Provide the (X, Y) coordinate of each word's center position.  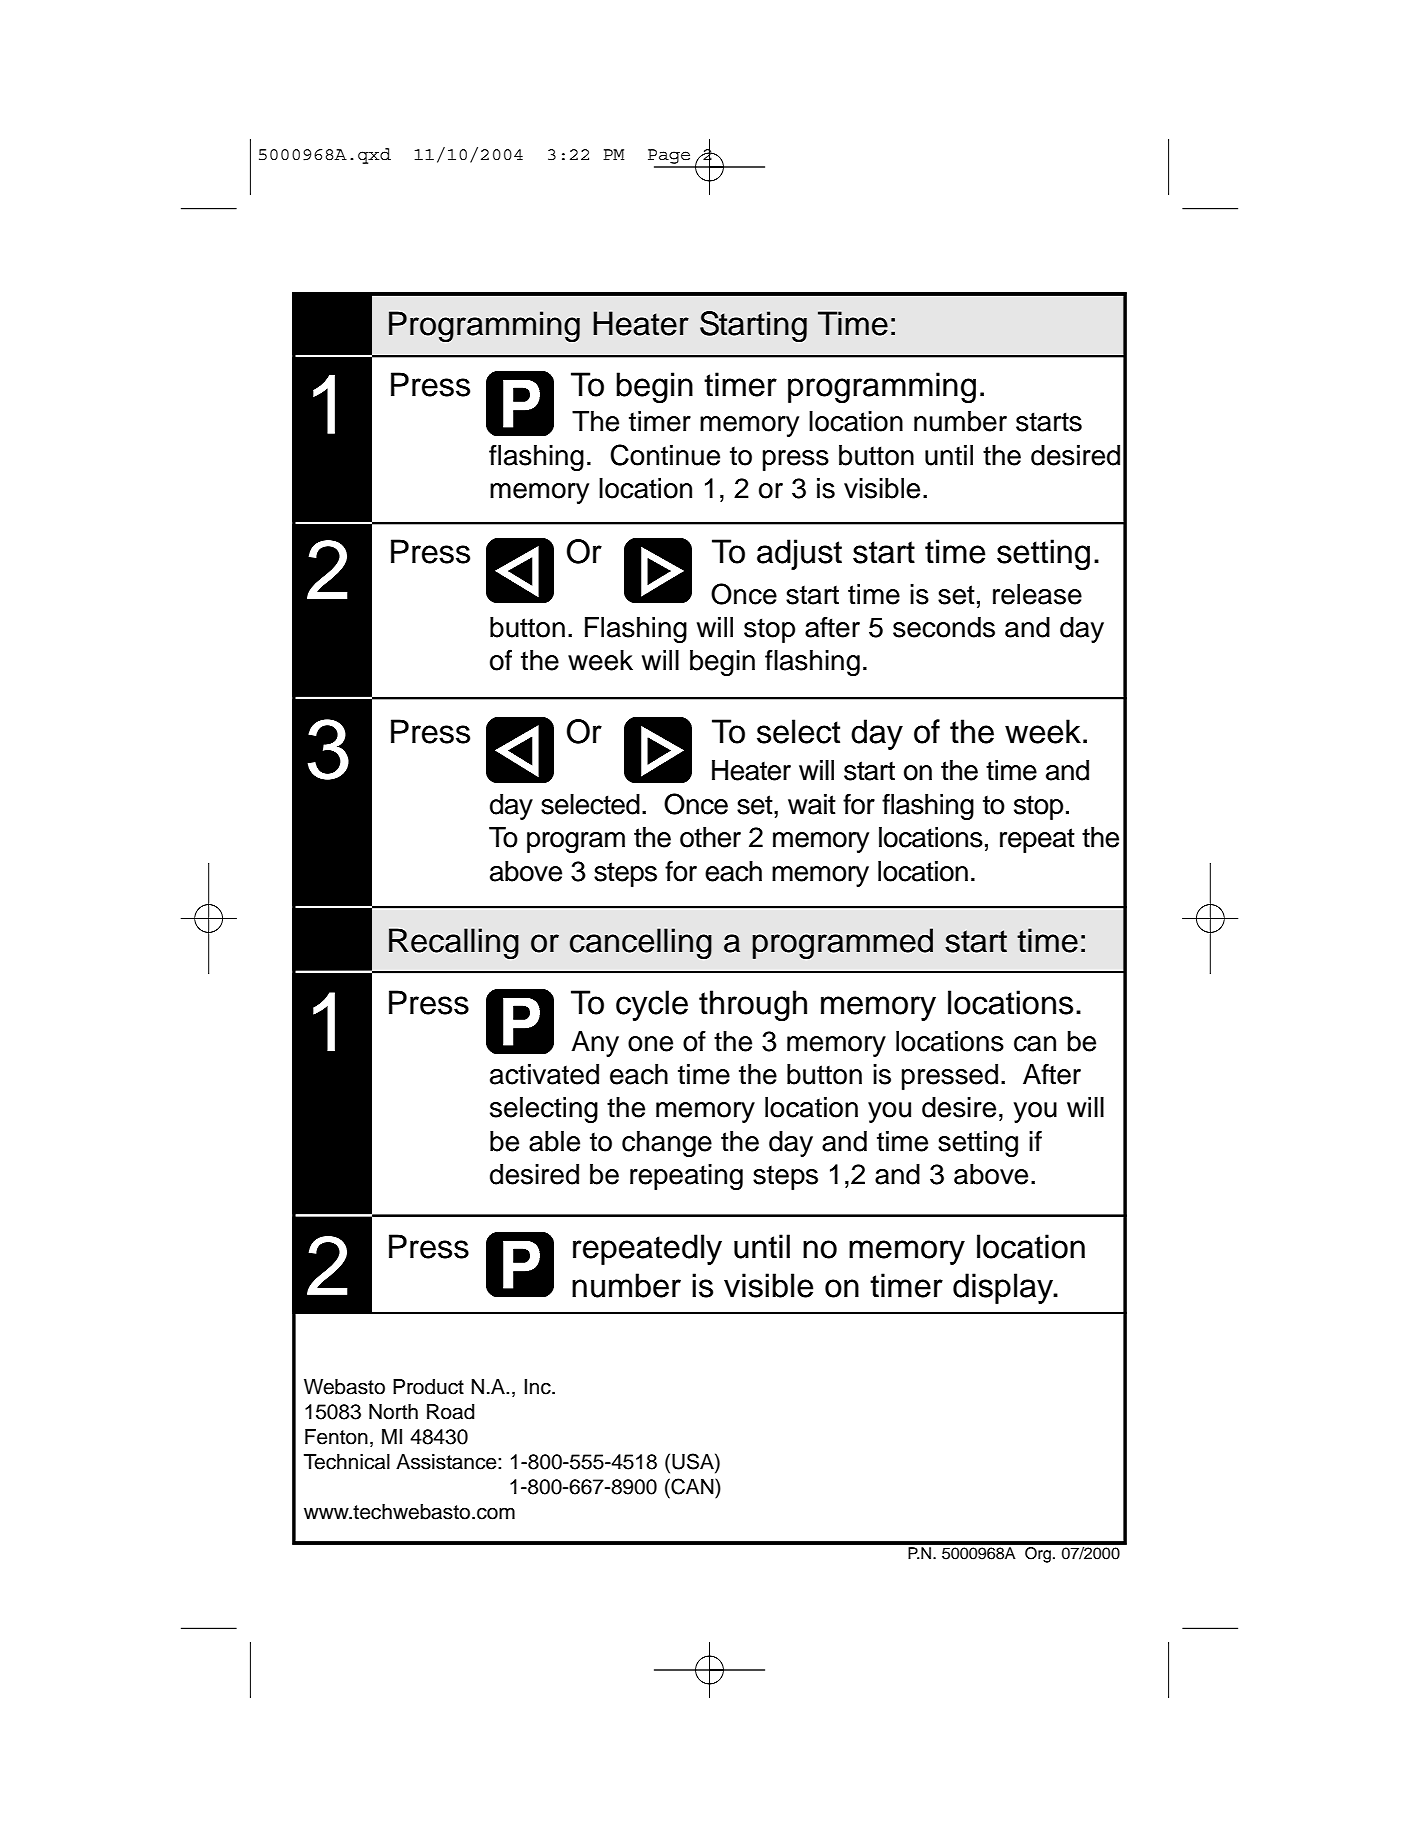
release (1037, 594)
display (1004, 1288)
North (393, 1412)
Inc (538, 1387)
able (554, 1141)
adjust (799, 554)
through (753, 1005)
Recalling (454, 943)
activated (544, 1074)
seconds (944, 627)
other (710, 837)
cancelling (641, 943)
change (667, 1144)
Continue (665, 455)
